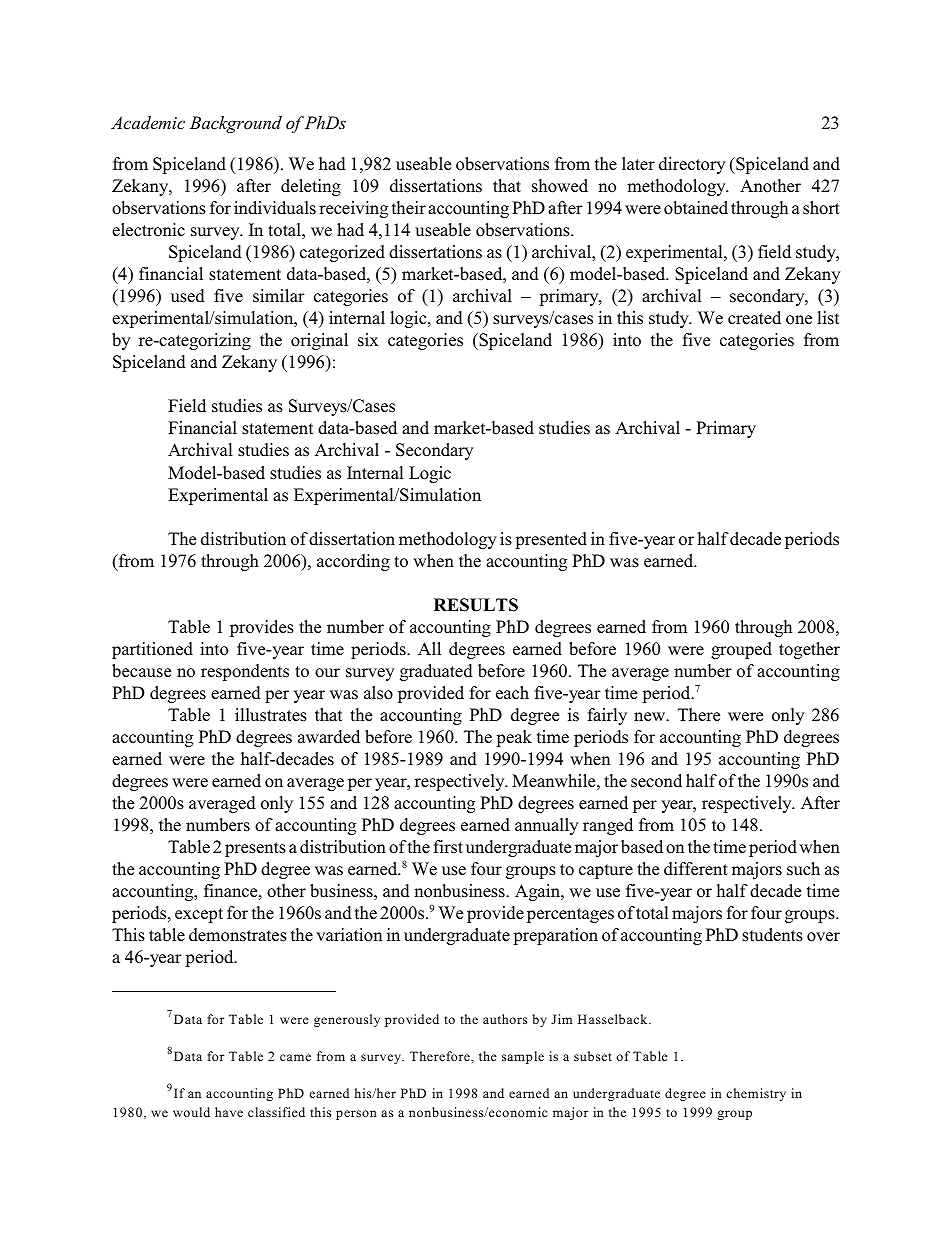  I want to click on have, so click(229, 1112).
